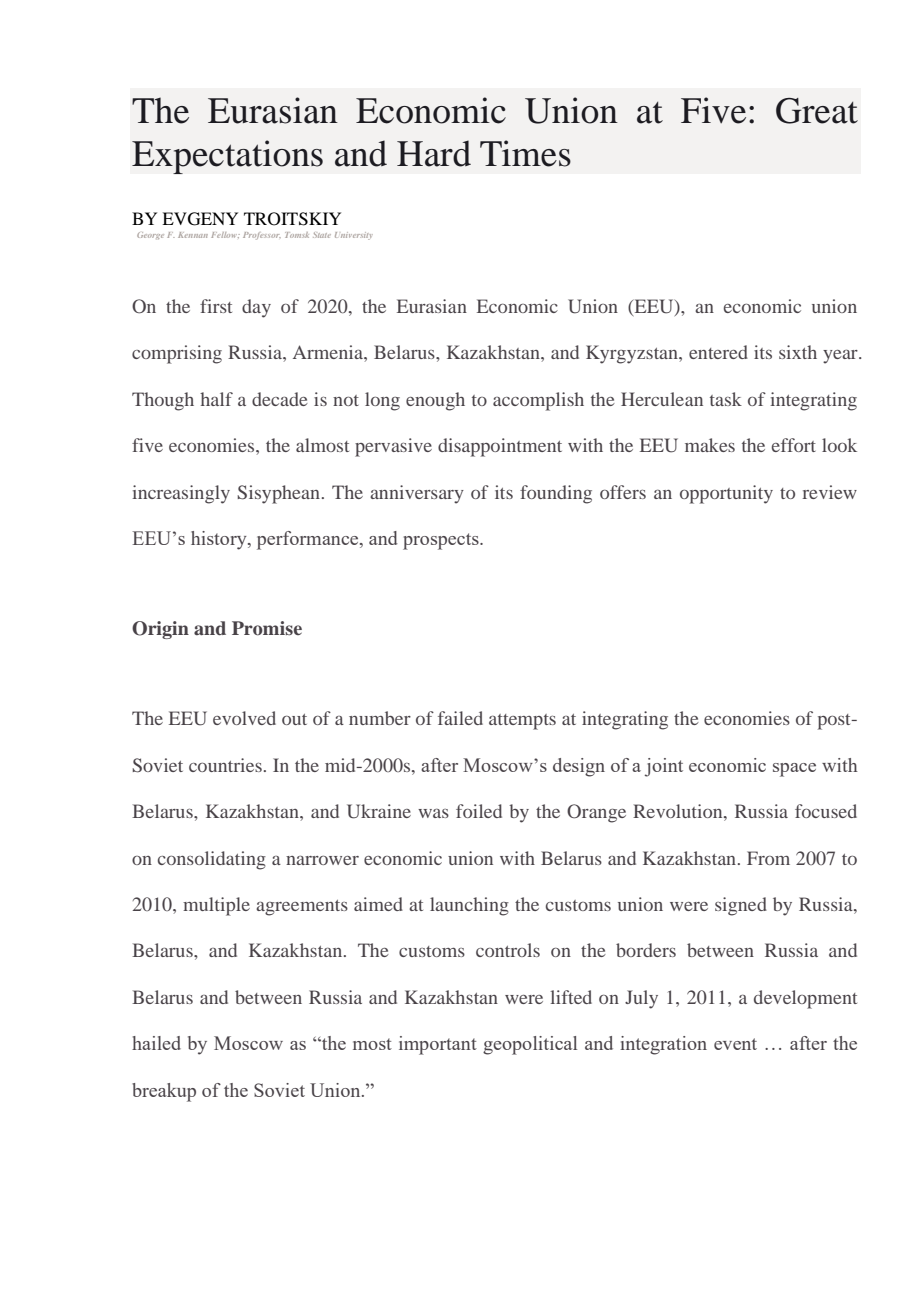  Describe the element at coordinates (479, 811) in the image. I see `foiled` at that location.
